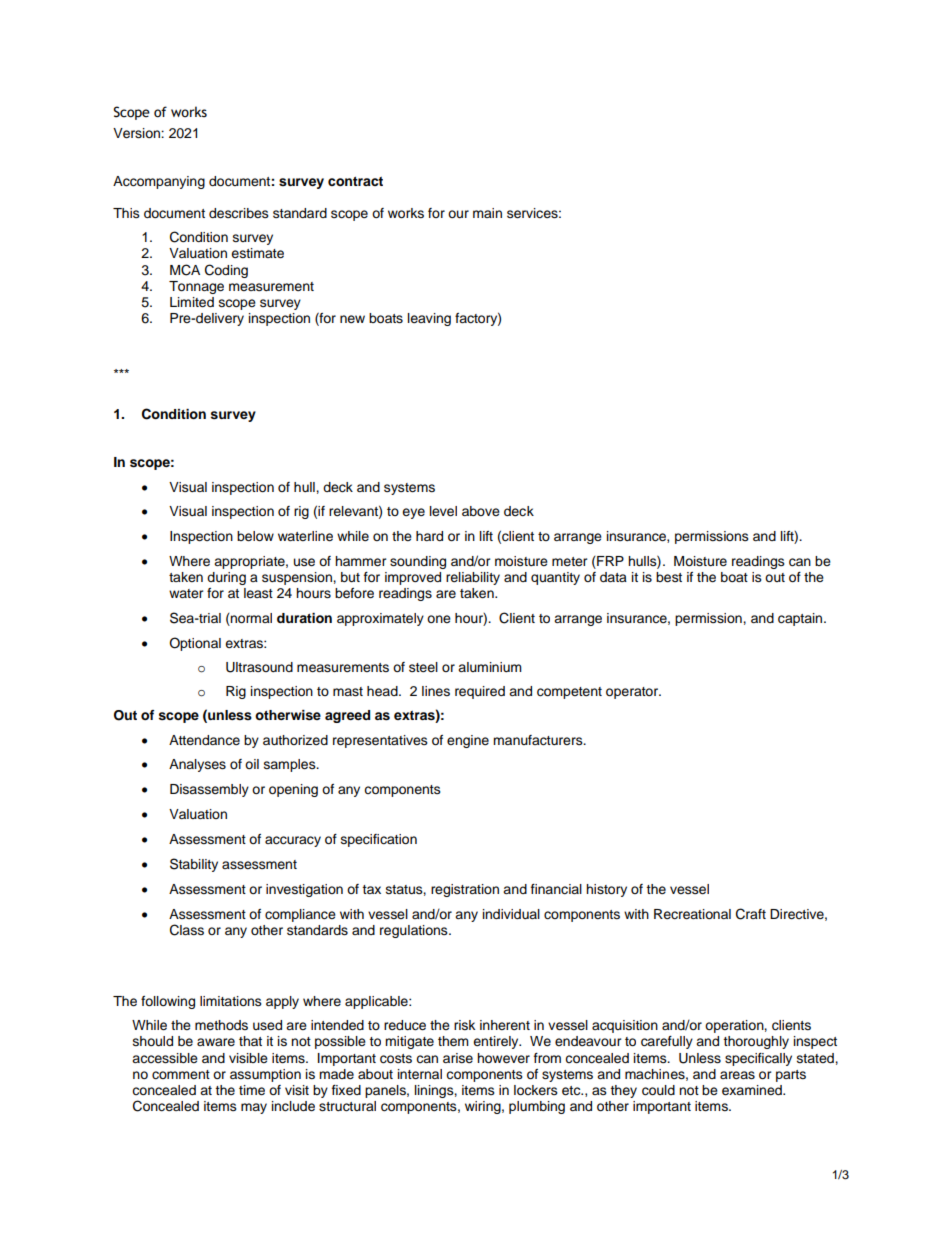  Describe the element at coordinates (487, 213) in the screenshot. I see `main` at that location.
